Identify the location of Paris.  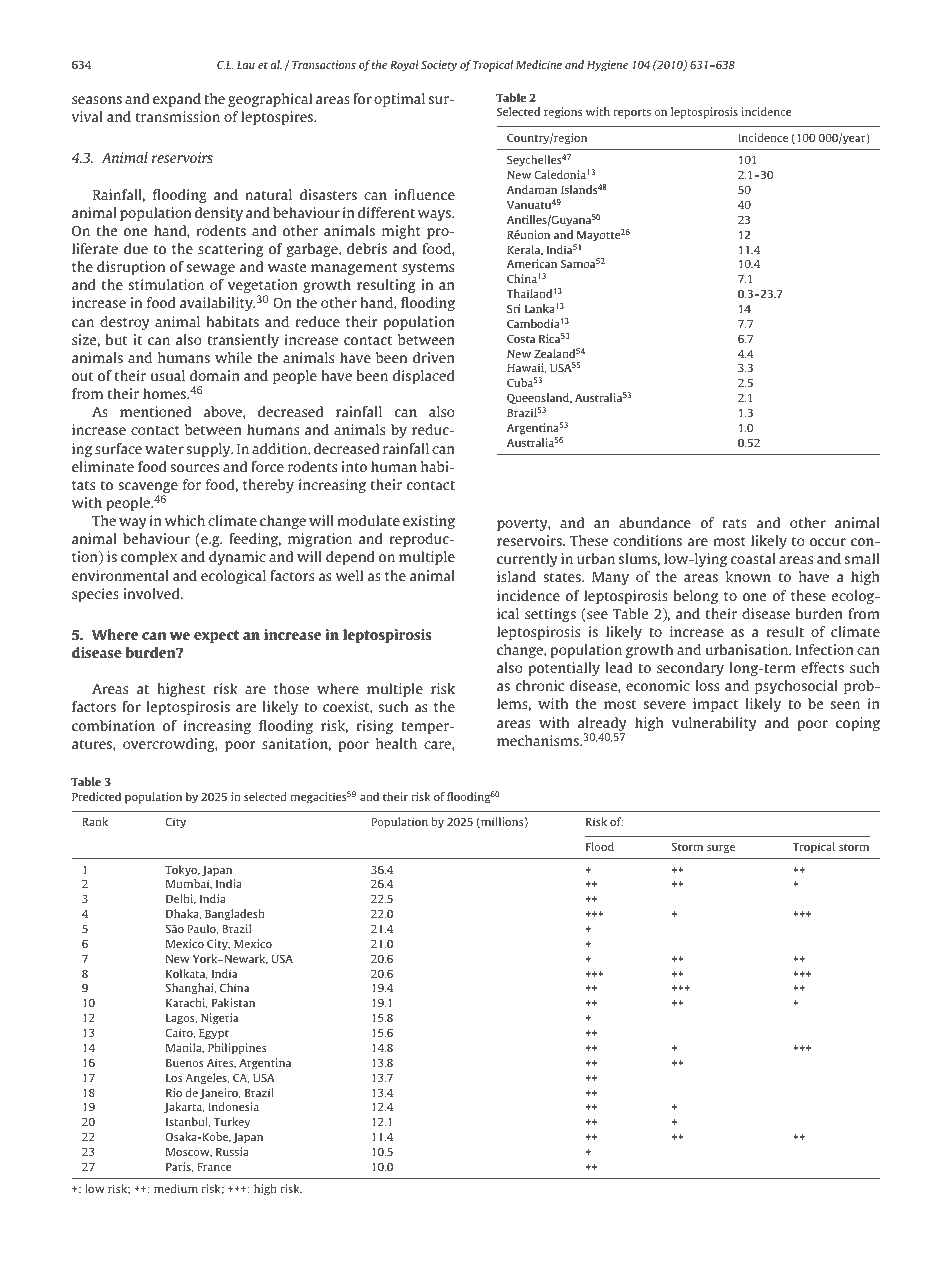
(179, 1167).
